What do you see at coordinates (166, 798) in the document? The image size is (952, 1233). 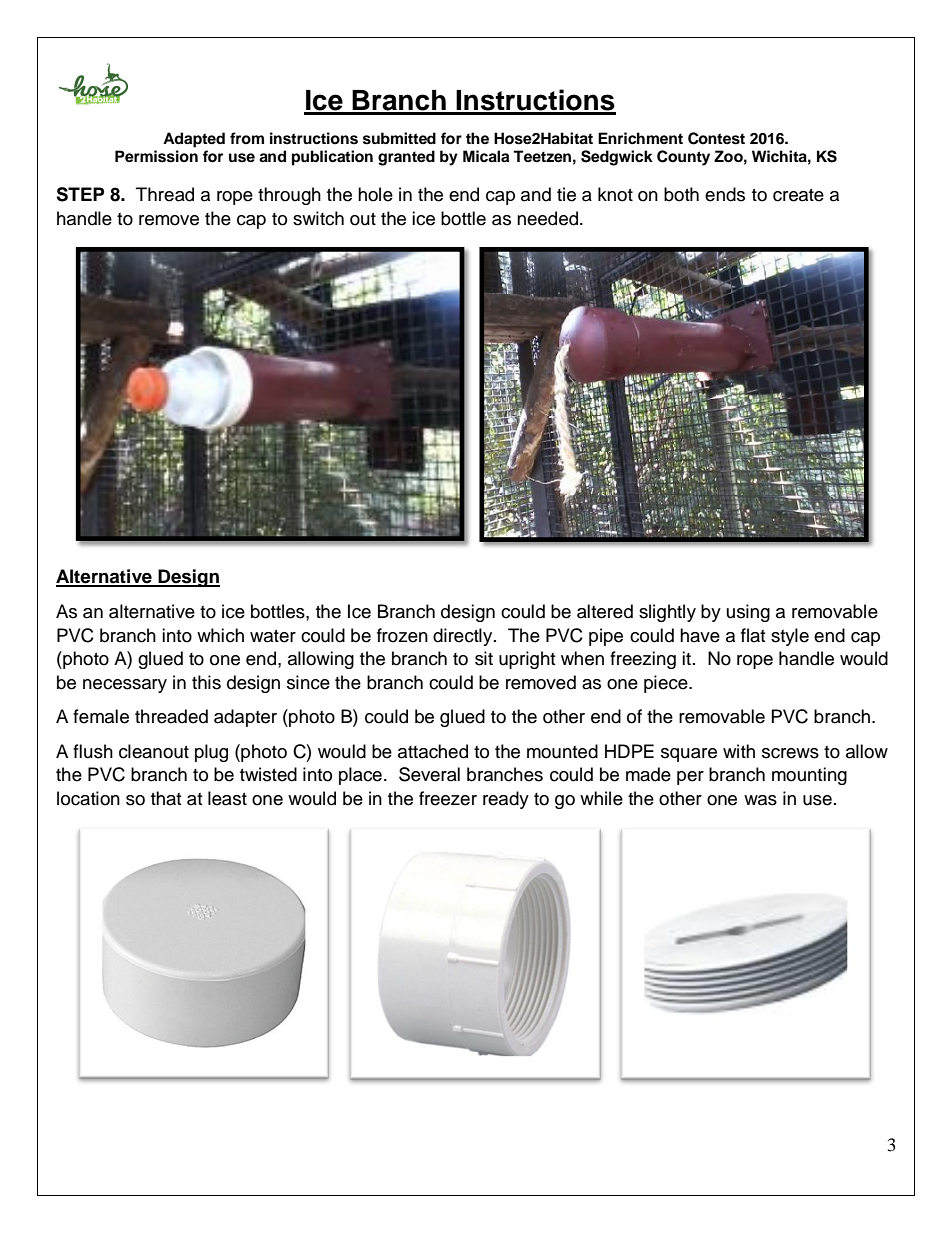 I see `that` at bounding box center [166, 798].
